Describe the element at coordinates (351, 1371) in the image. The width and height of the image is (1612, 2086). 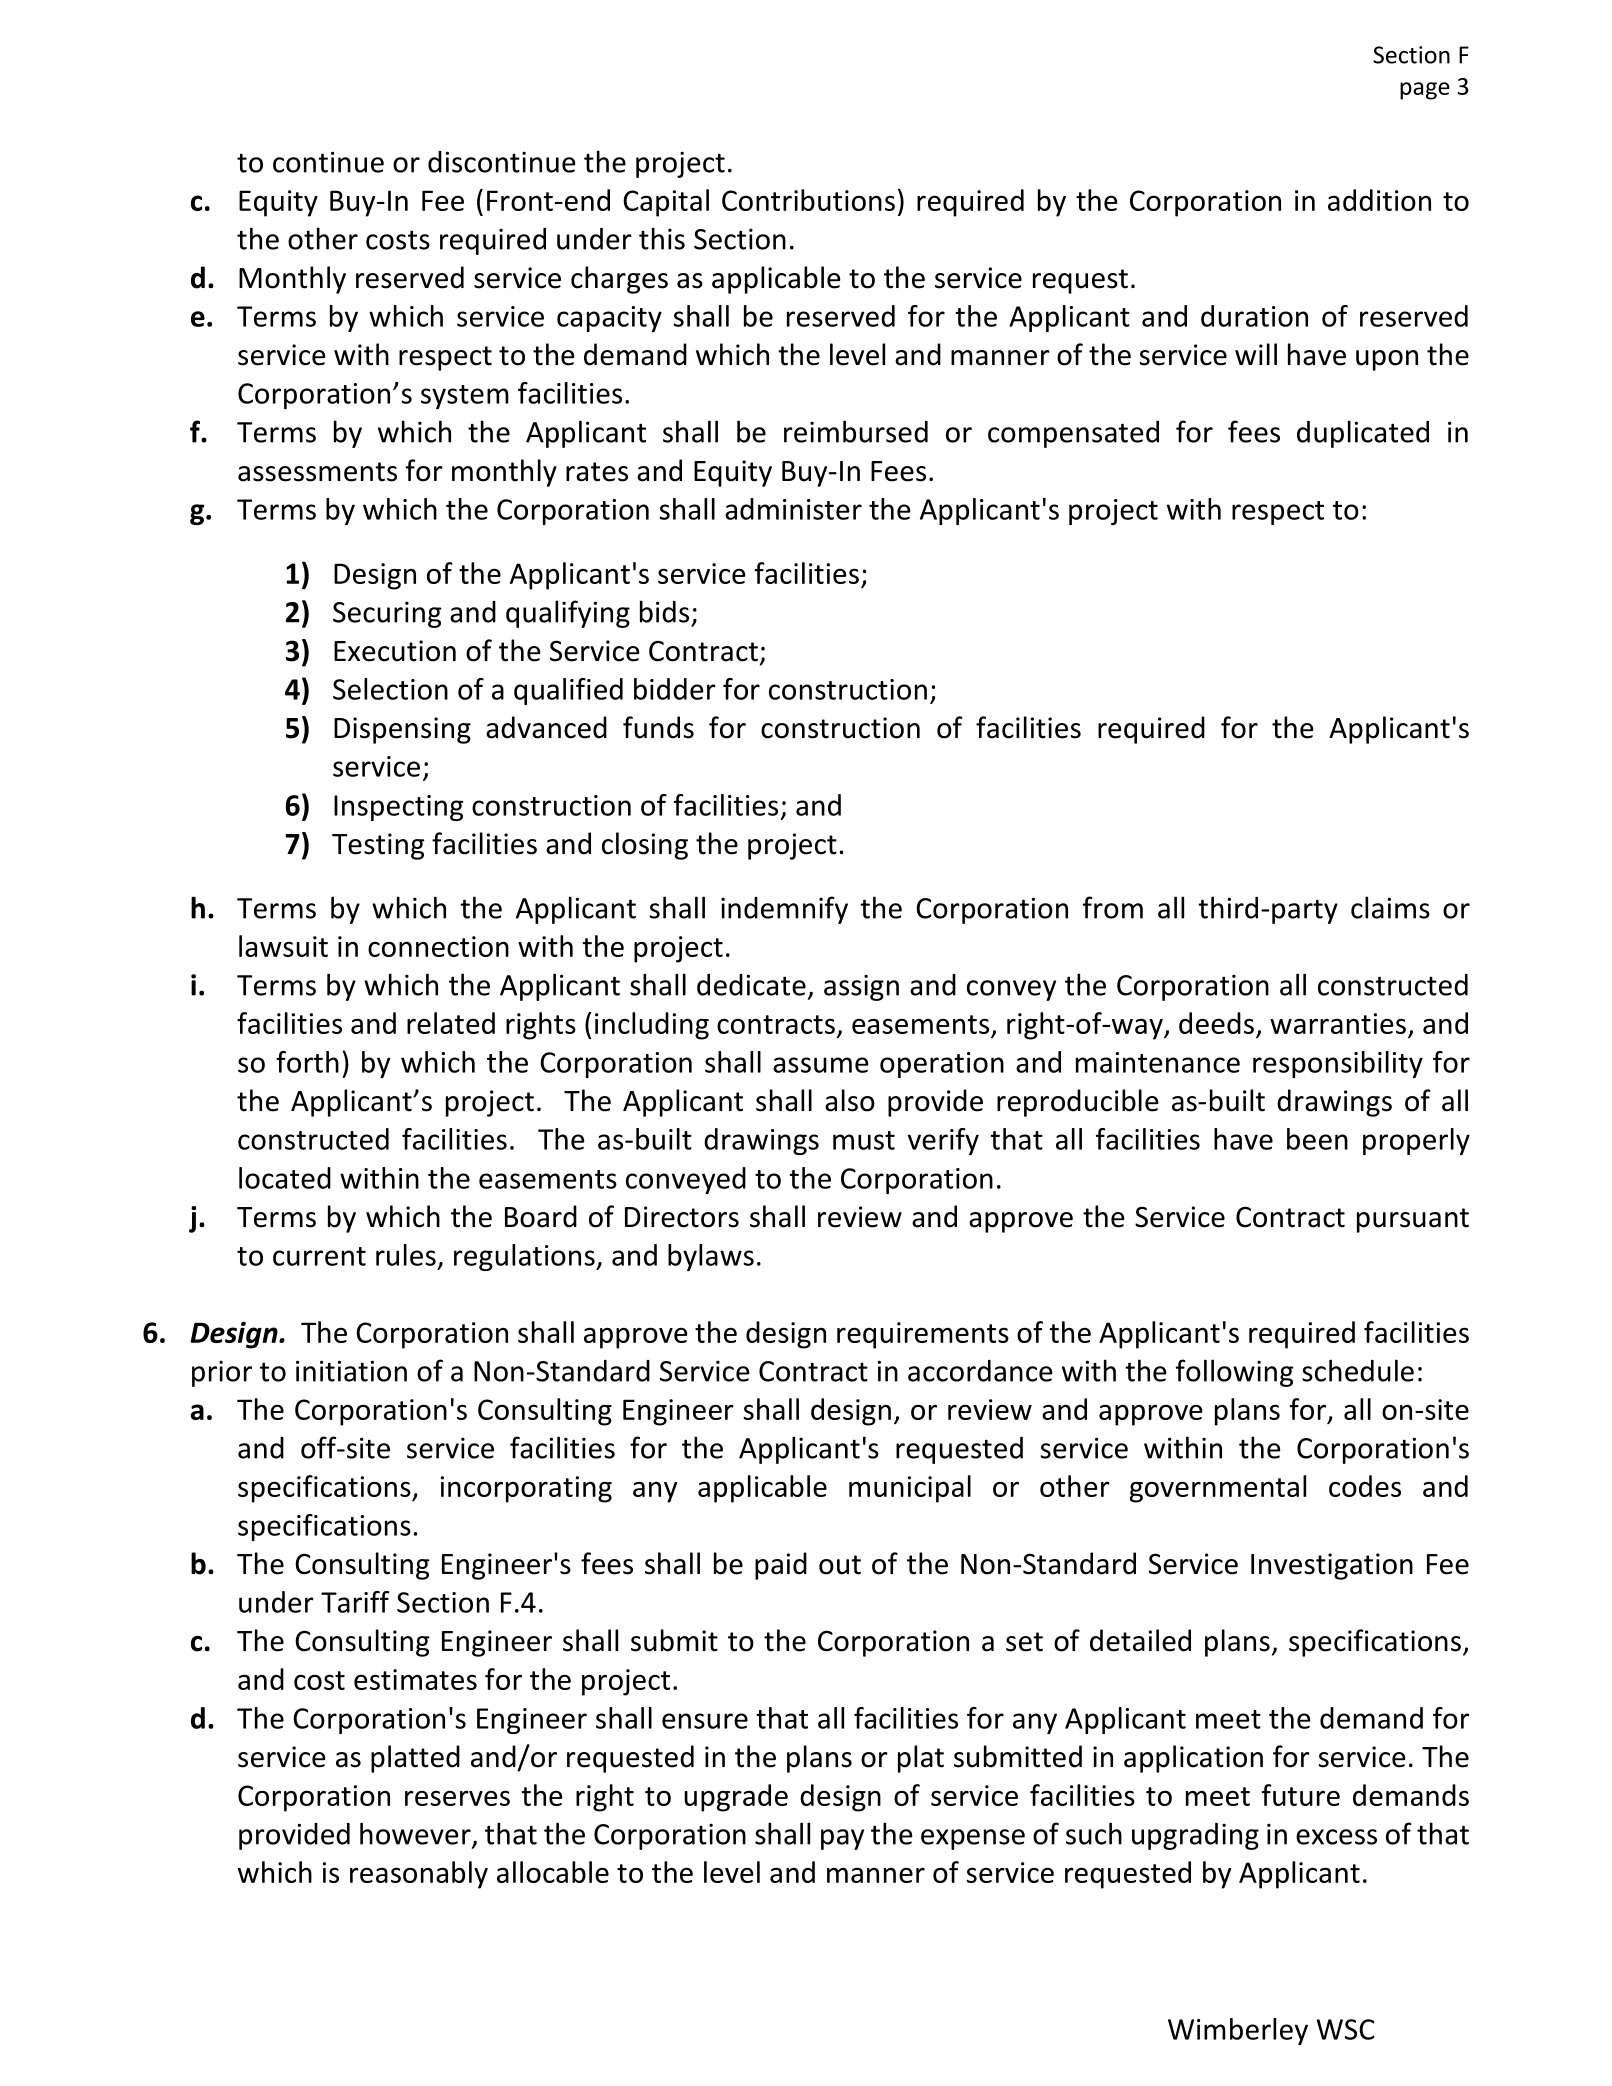
I see `initiation` at that location.
